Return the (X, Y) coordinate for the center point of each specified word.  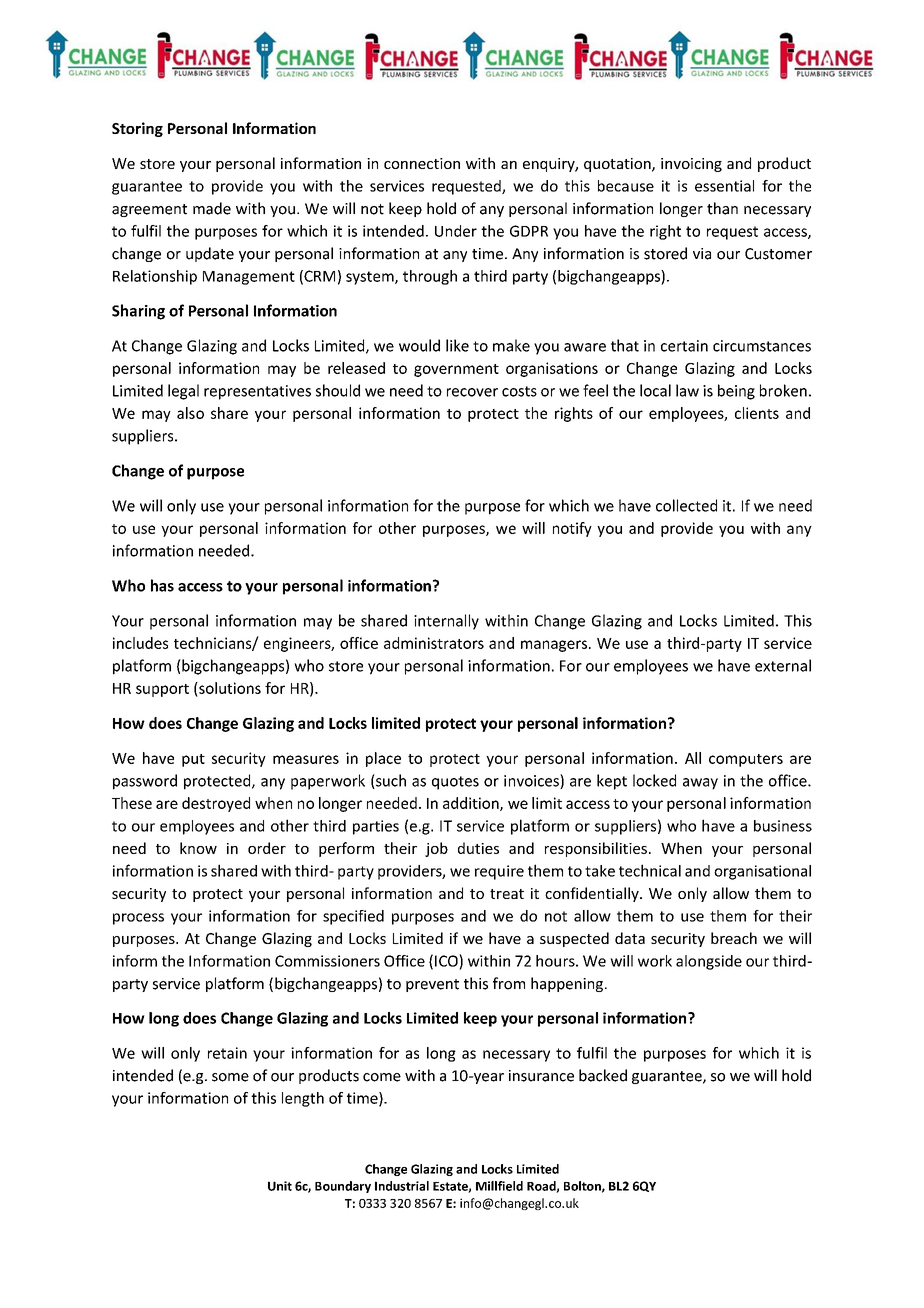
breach (734, 938)
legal (183, 392)
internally (446, 622)
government (456, 370)
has (162, 585)
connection (422, 163)
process (138, 919)
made (212, 208)
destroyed (216, 804)
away (700, 784)
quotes (455, 783)
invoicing (691, 165)
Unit (280, 1186)
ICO (447, 960)
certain (684, 346)
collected (686, 505)
